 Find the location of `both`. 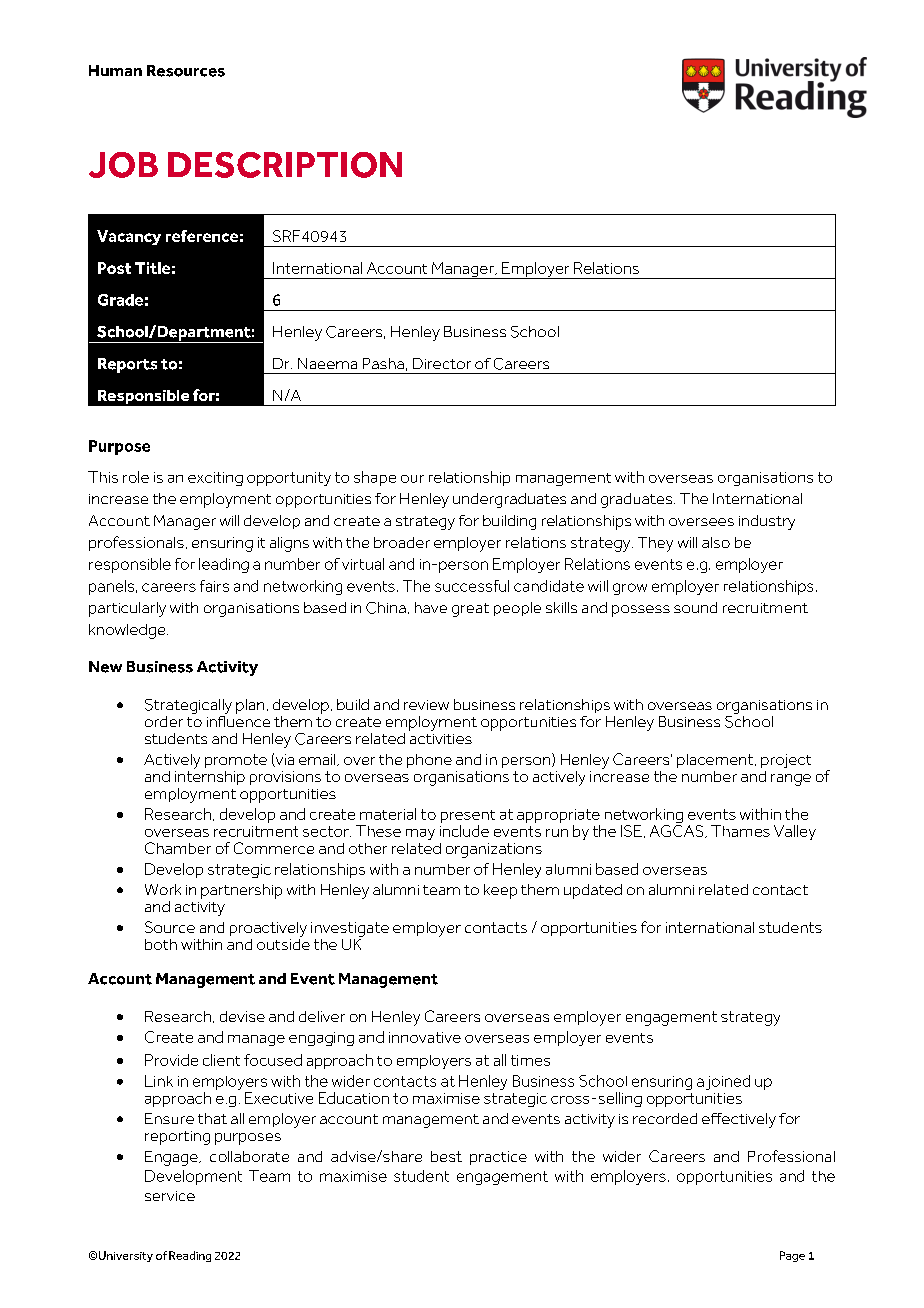

both is located at coordinates (161, 944).
